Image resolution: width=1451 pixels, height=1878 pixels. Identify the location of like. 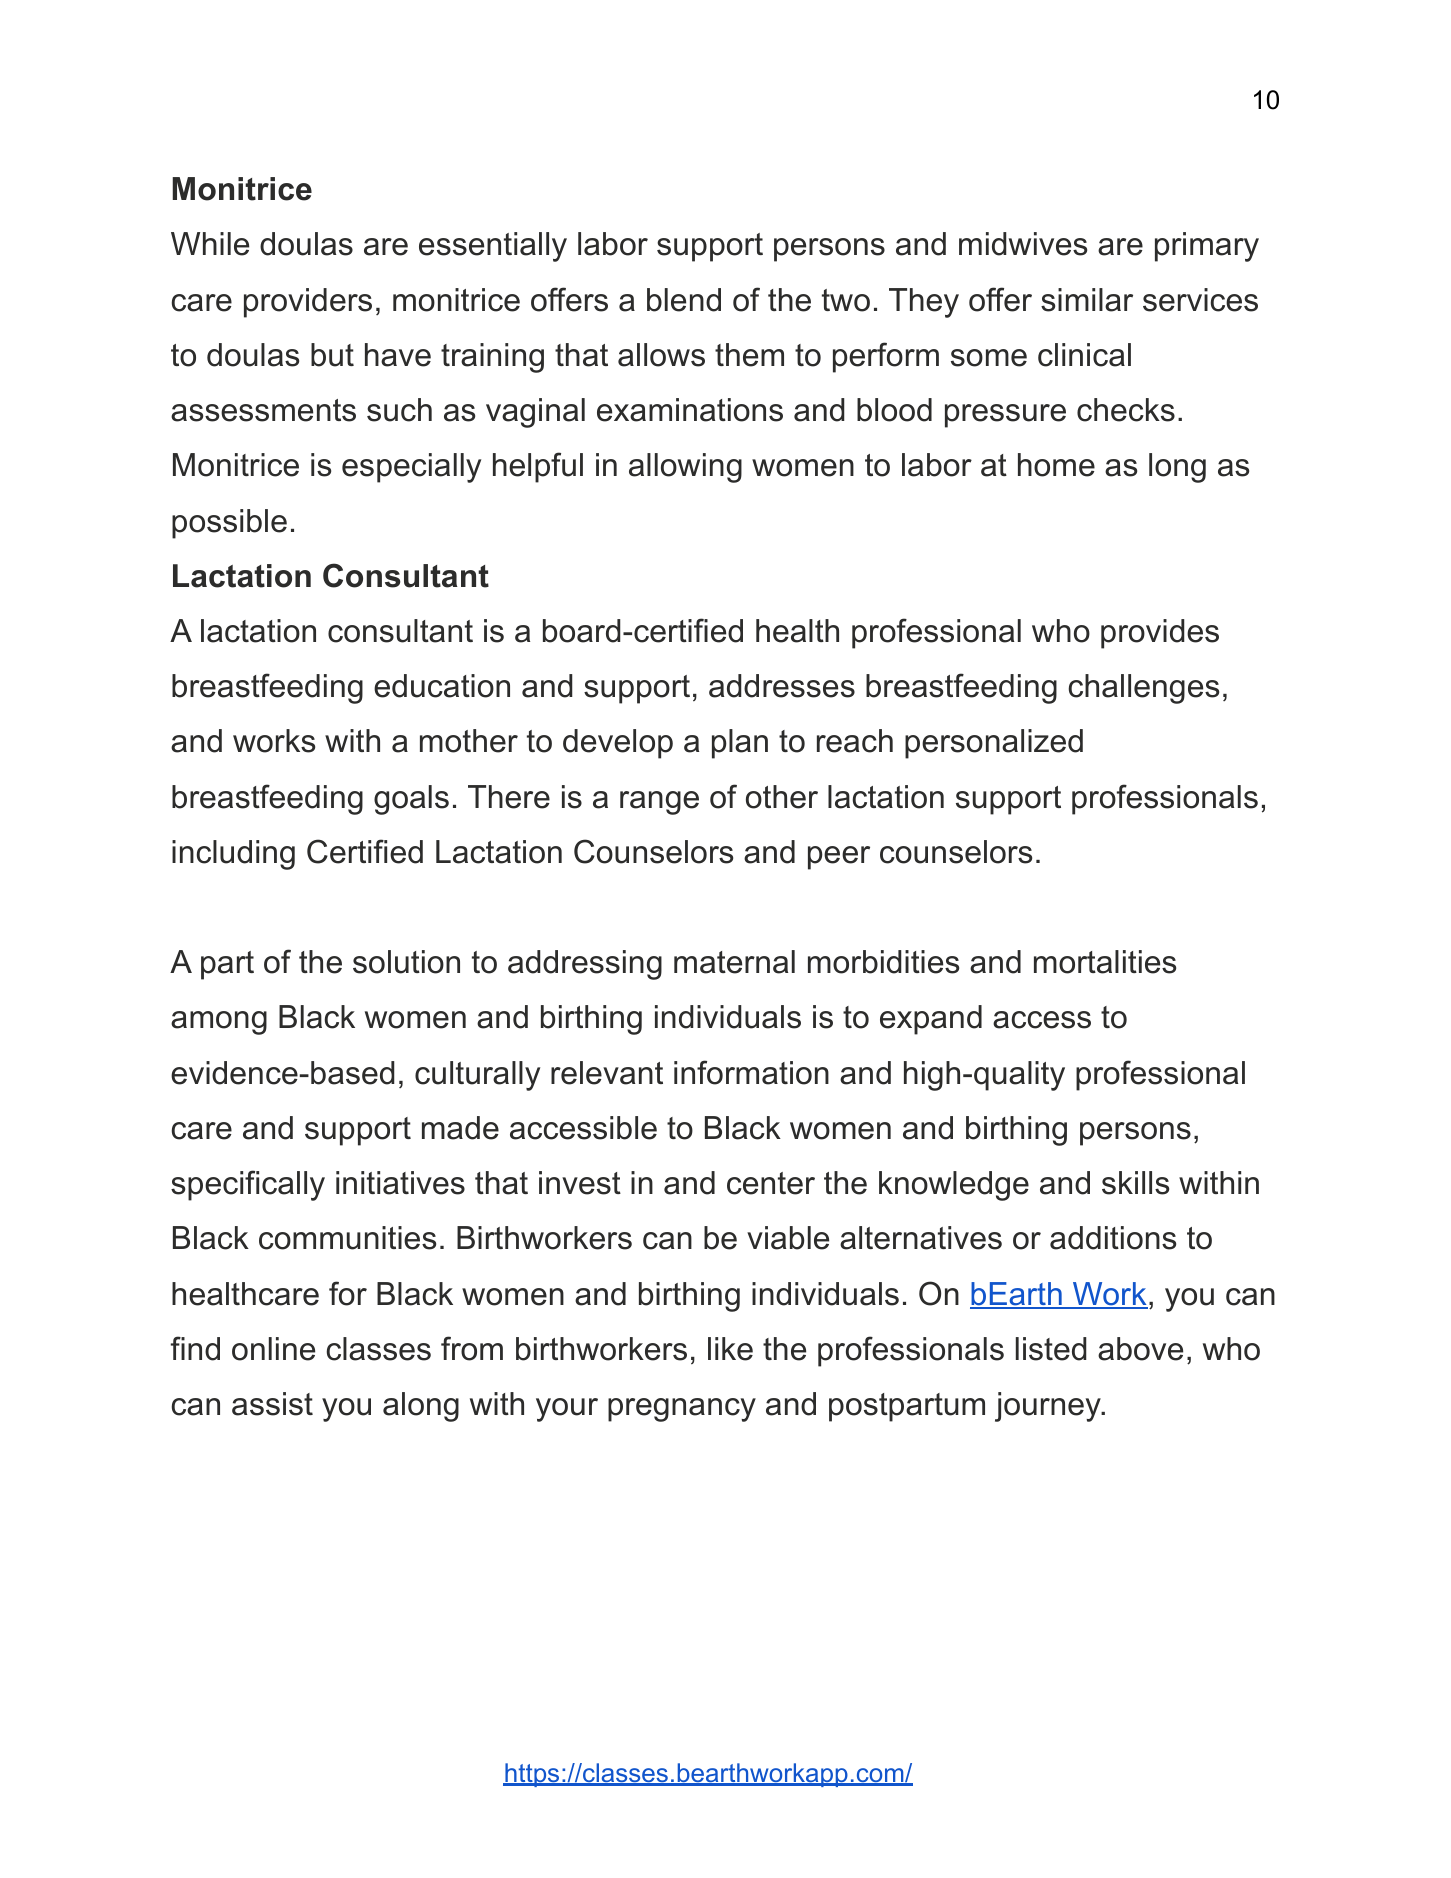
(730, 1349).
